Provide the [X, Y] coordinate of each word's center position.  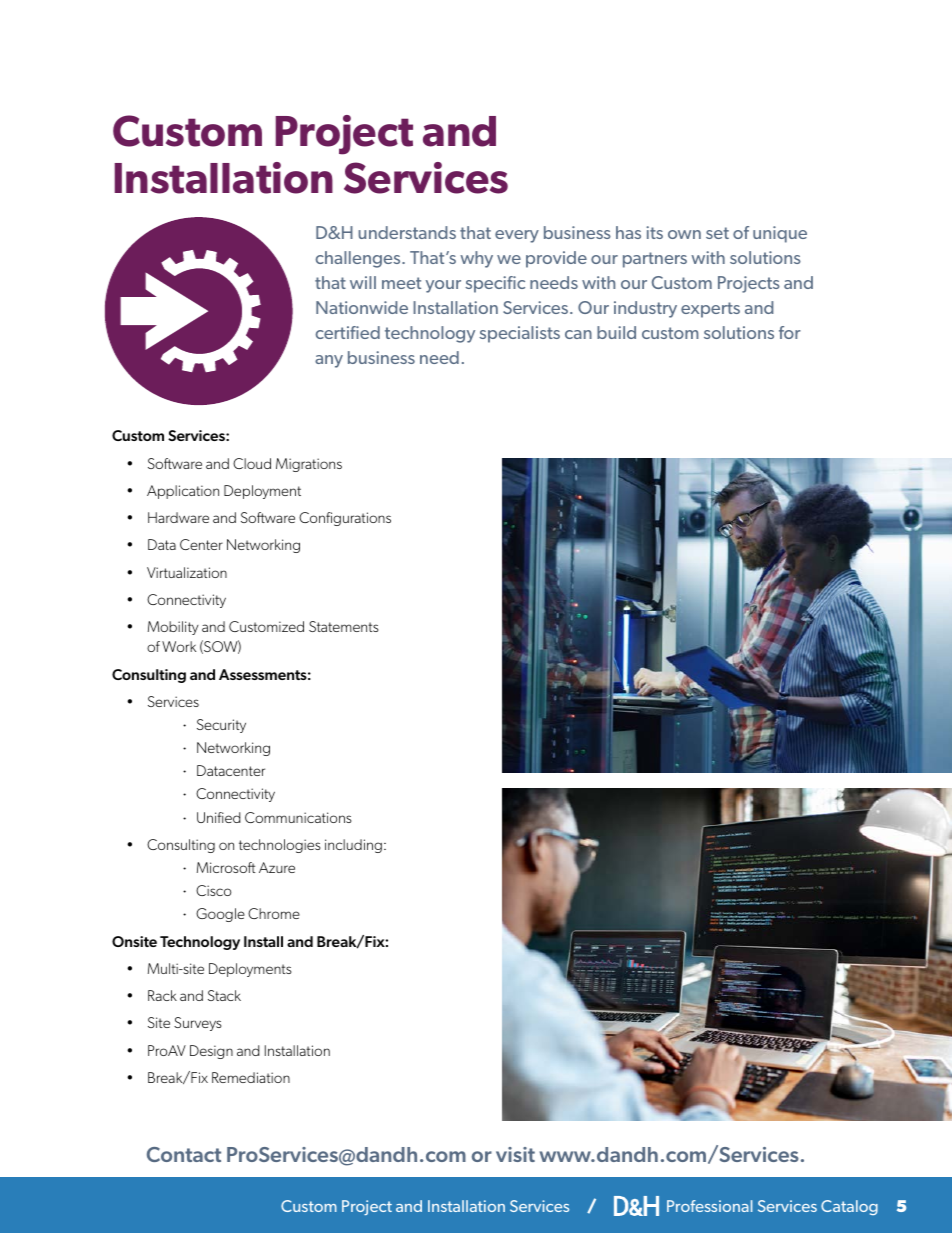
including [353, 846]
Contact [184, 1154]
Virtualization [187, 572]
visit [515, 1154]
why [476, 259]
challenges [359, 259]
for [790, 332]
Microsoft [226, 867]
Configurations [345, 519]
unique [780, 234]
